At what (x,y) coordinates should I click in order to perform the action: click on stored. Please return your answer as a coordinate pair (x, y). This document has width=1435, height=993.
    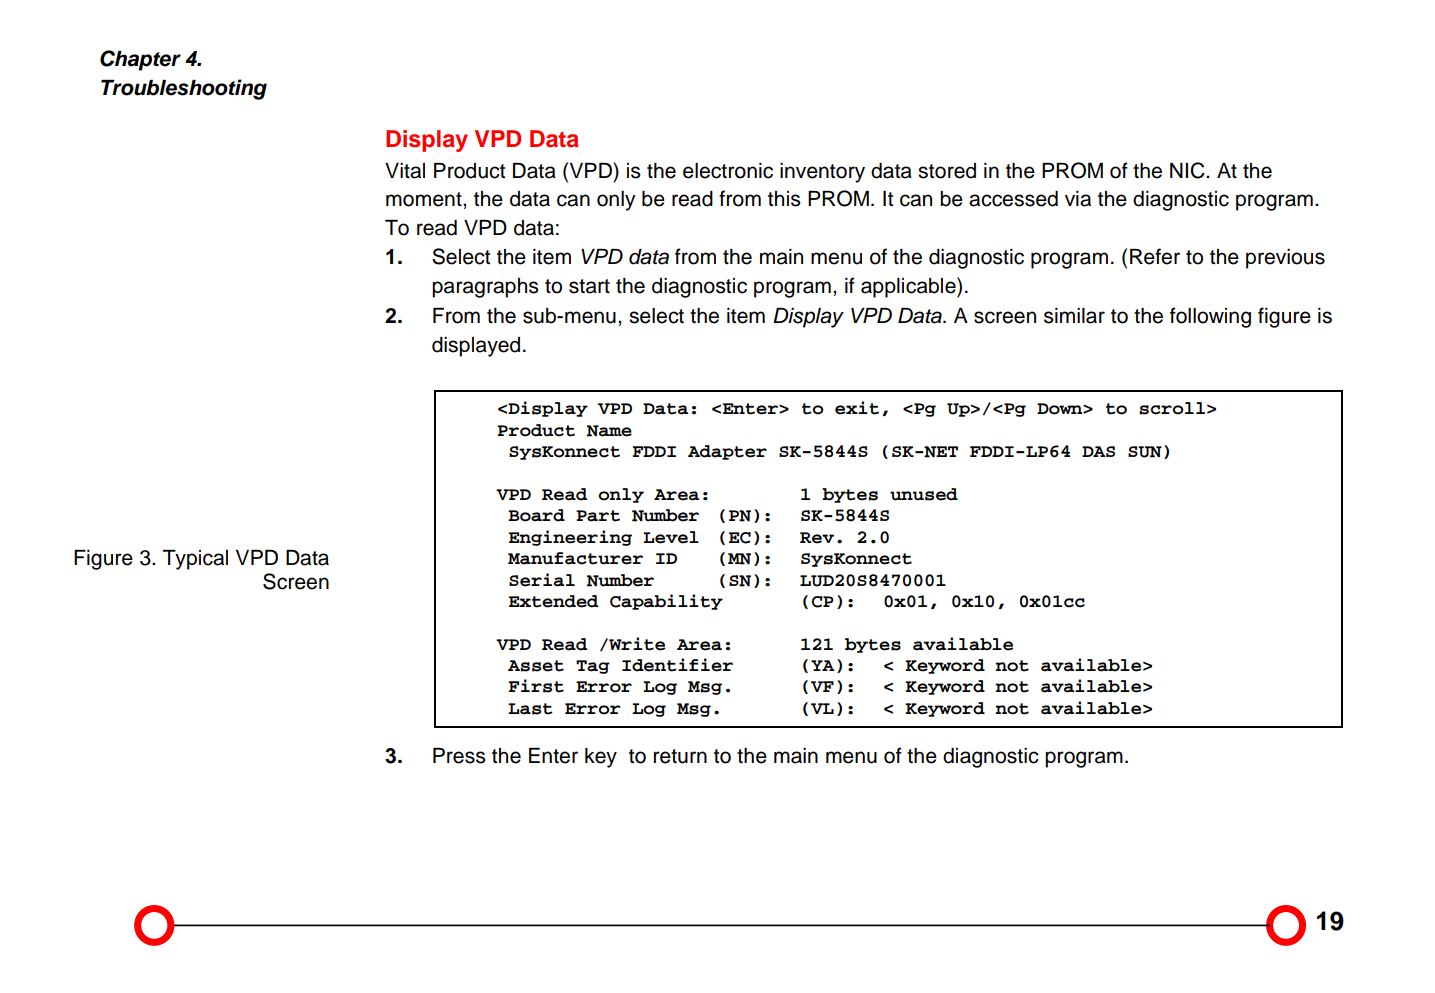
    Looking at the image, I should click on (947, 171).
